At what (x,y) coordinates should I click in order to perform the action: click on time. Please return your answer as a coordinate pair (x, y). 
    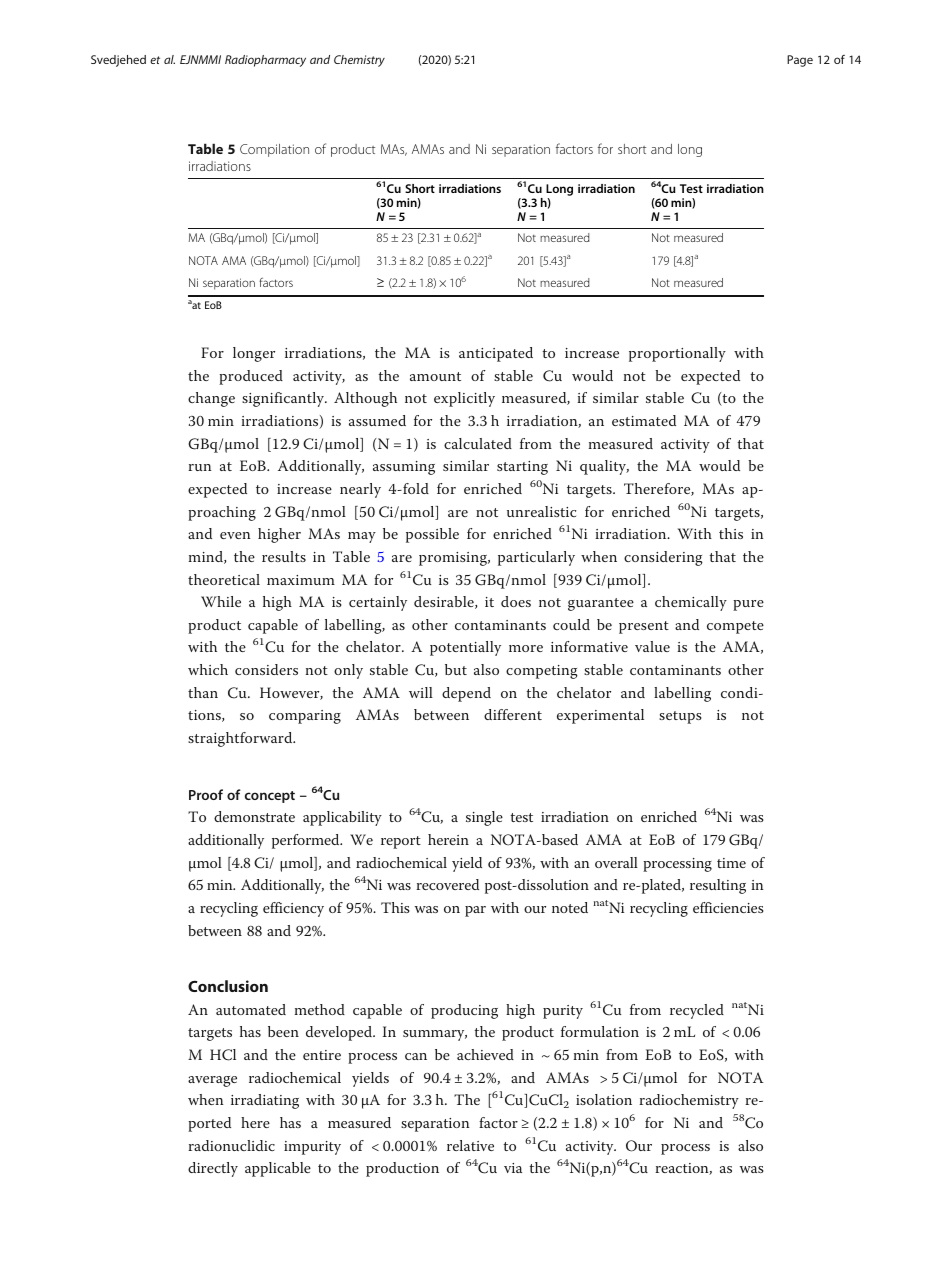
    Looking at the image, I should click on (731, 863).
